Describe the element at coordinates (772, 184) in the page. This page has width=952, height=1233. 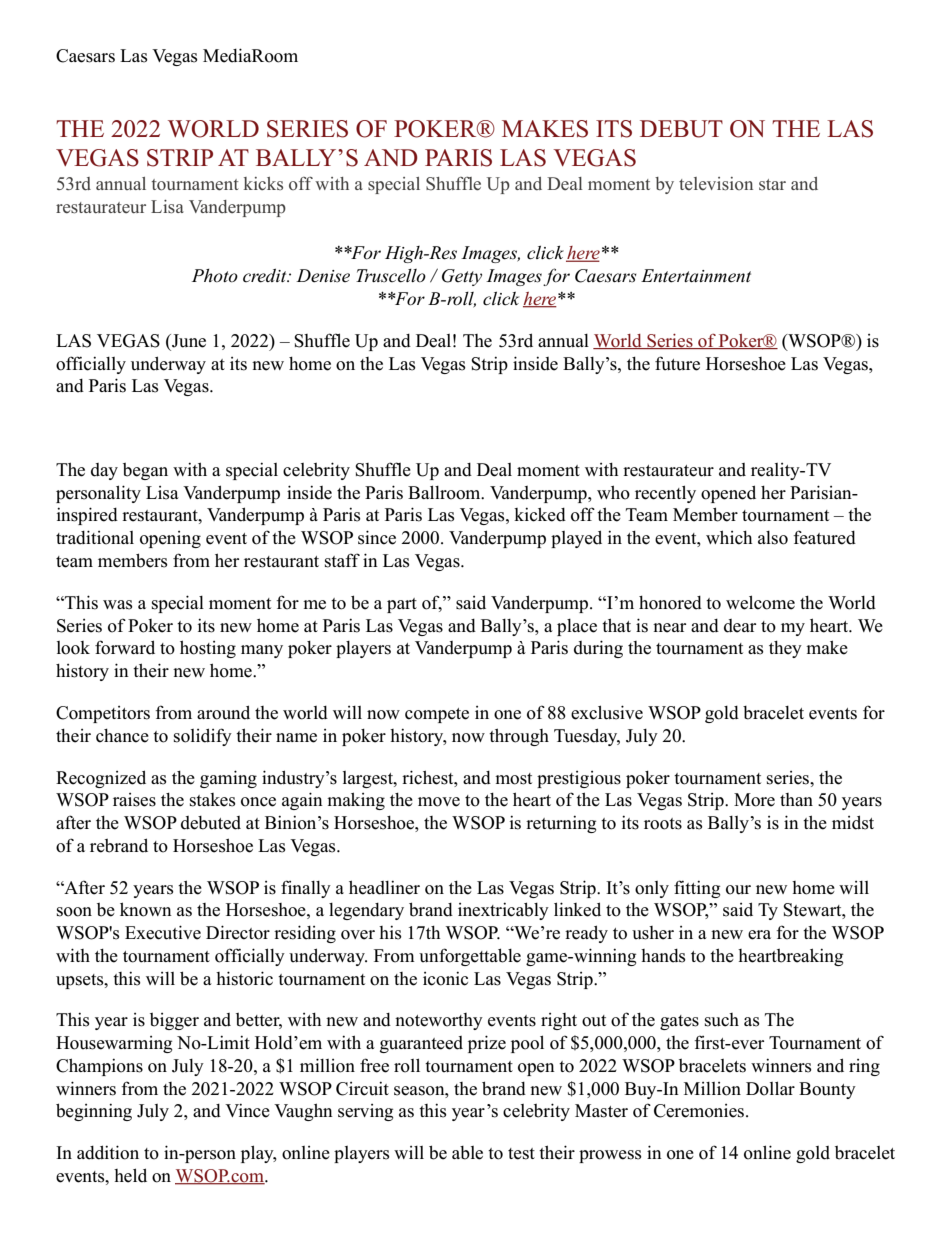
I see `star` at that location.
